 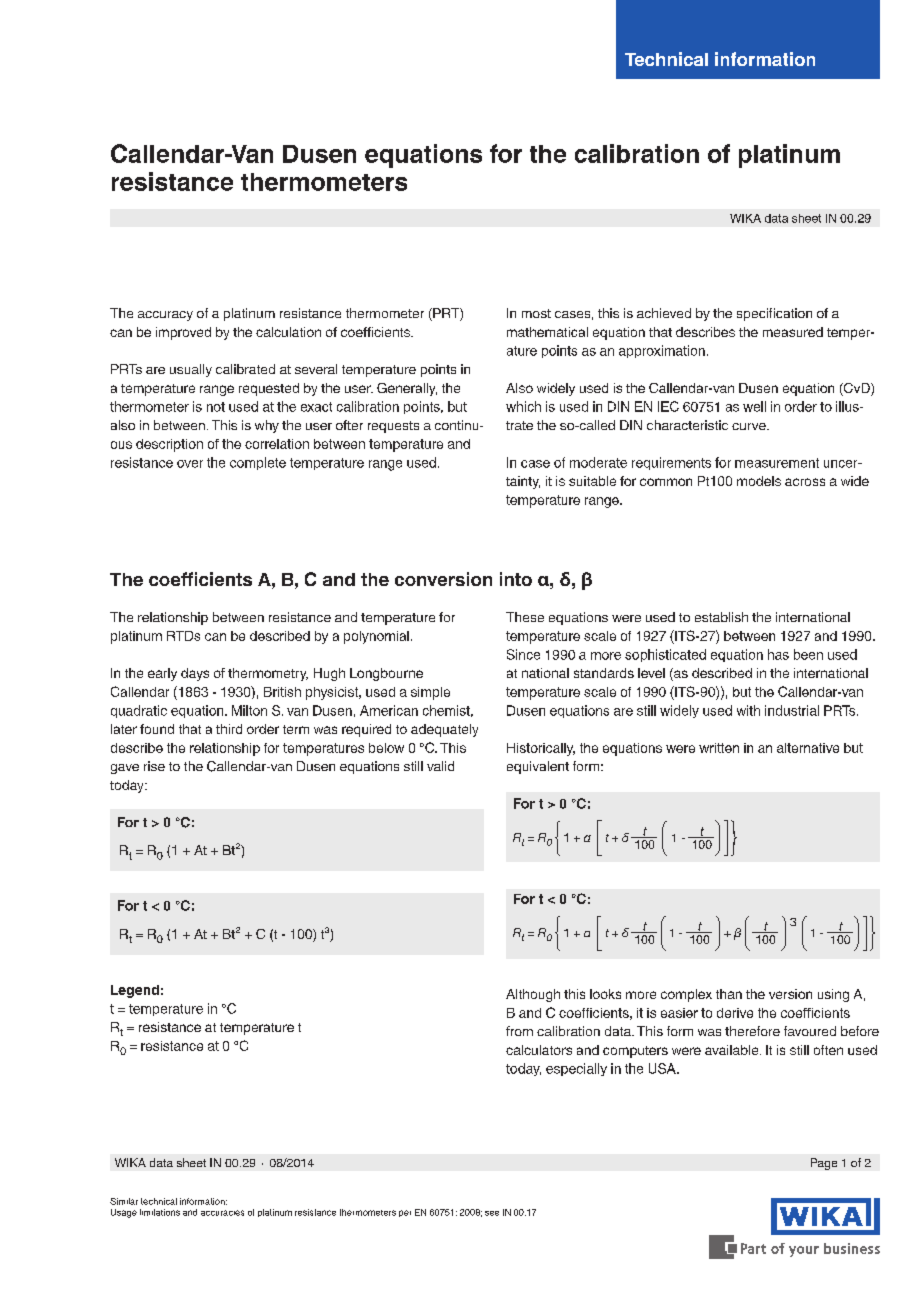 I want to click on rise, so click(x=154, y=766).
